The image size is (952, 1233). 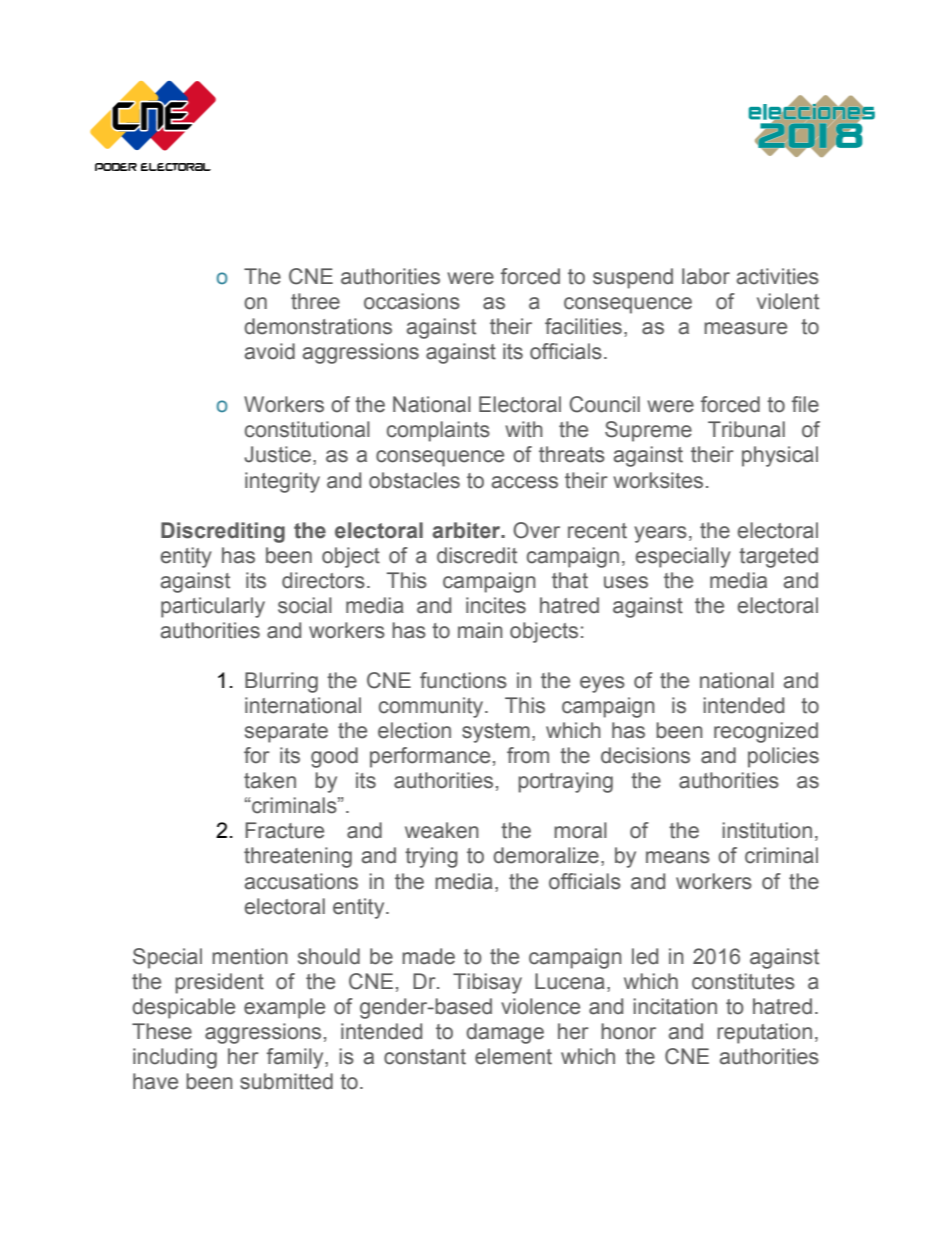 What do you see at coordinates (706, 276) in the screenshot?
I see `labor` at bounding box center [706, 276].
